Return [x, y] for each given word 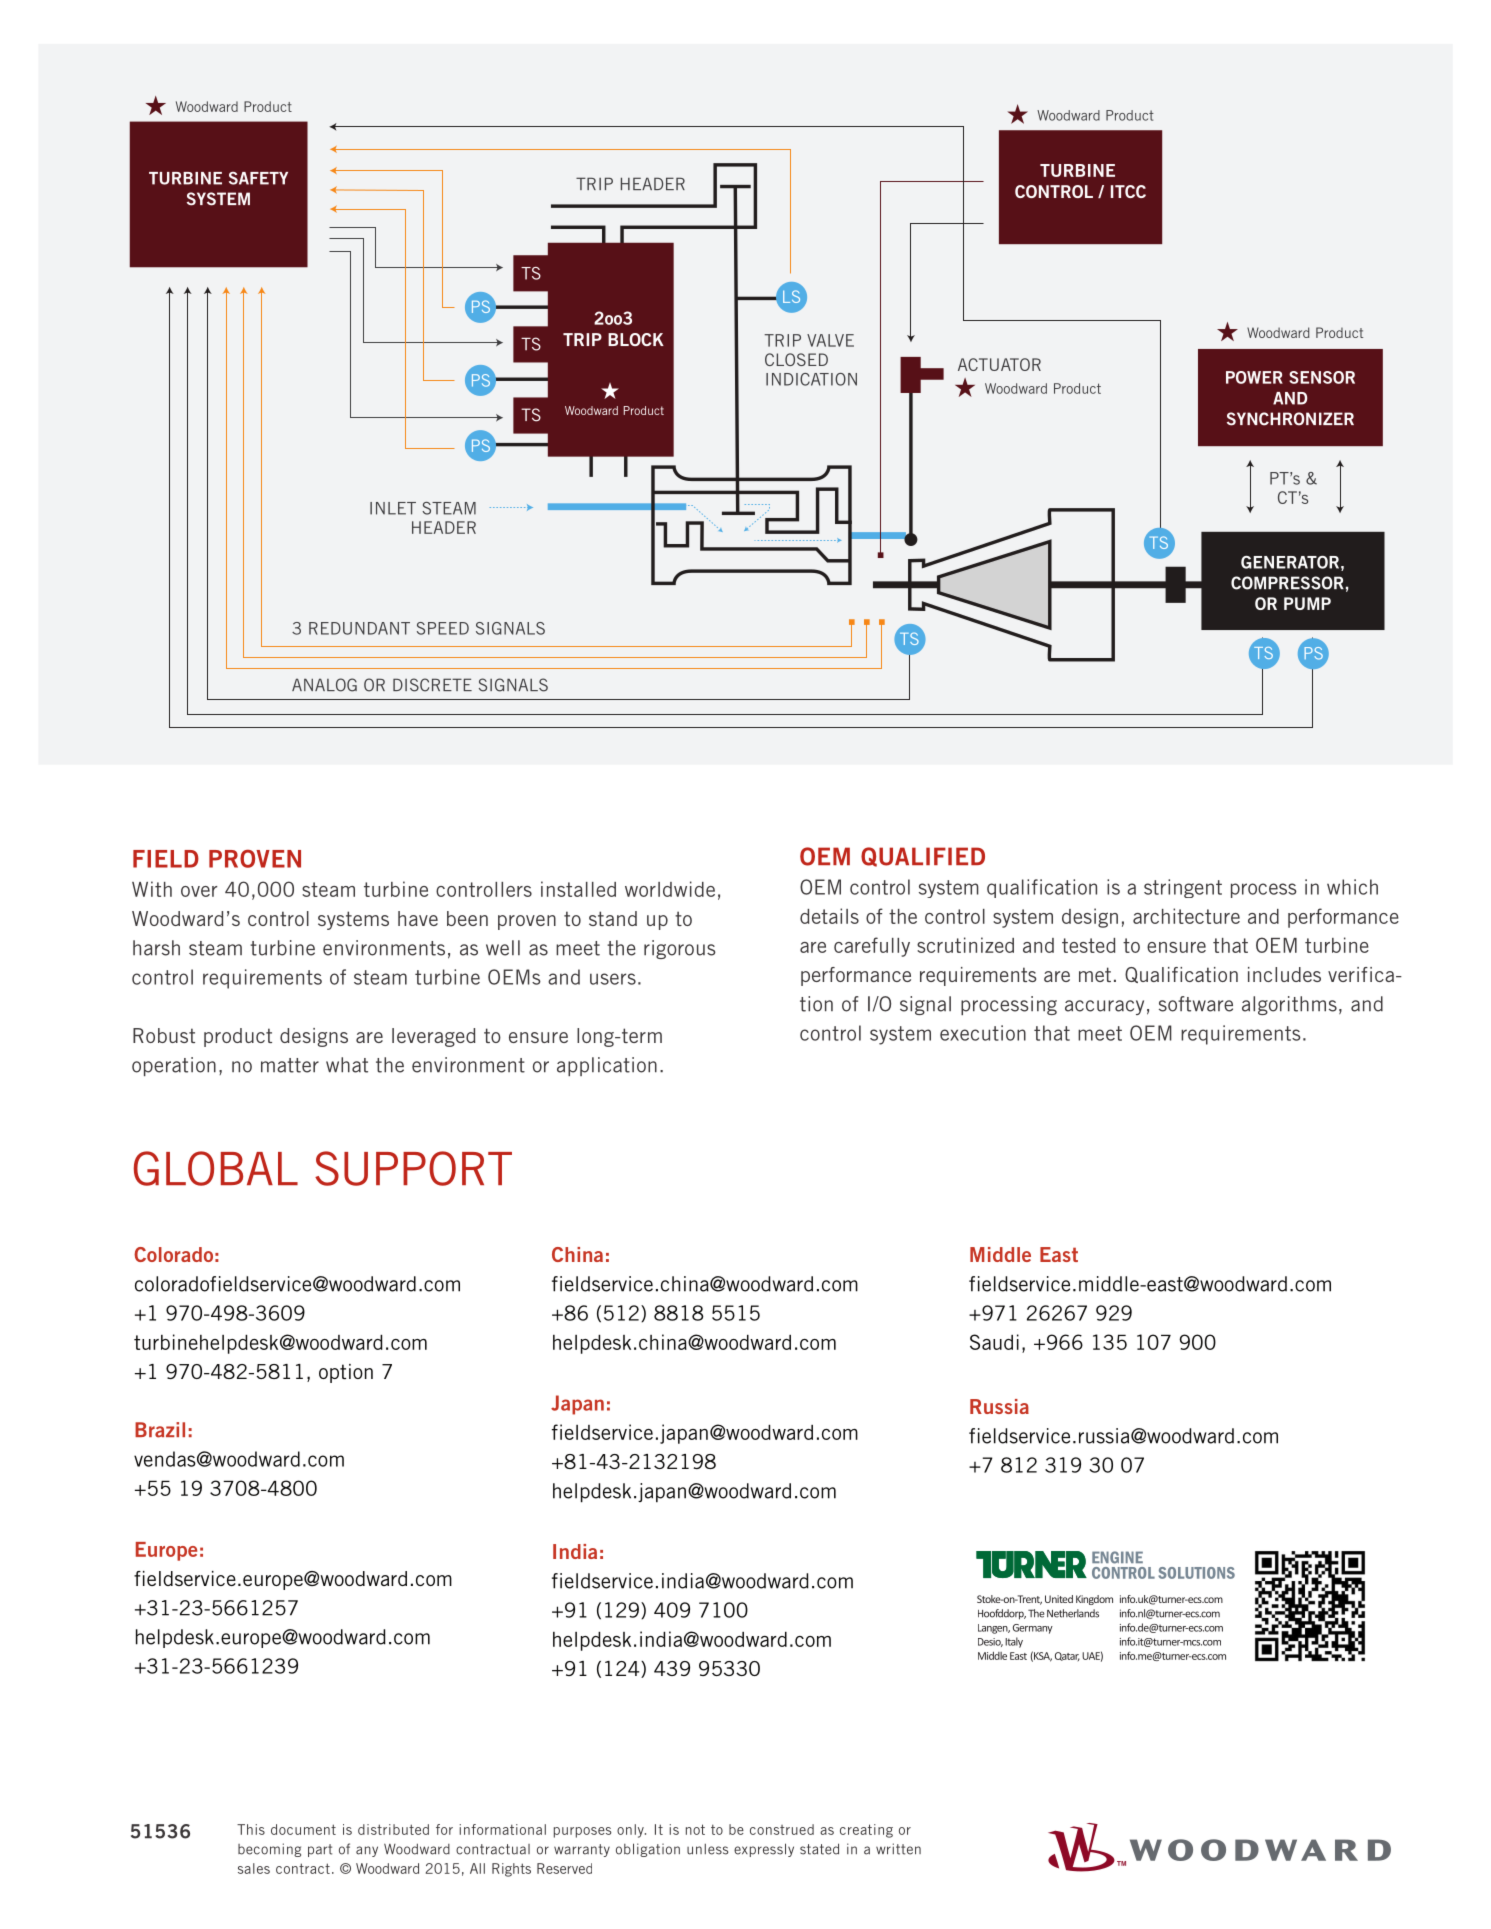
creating [866, 1831]
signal [925, 1005]
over [199, 891]
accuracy [1104, 1007]
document [303, 1829]
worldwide [670, 889]
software [1196, 1004]
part [320, 1850]
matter [290, 1065]
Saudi [994, 1342]
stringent [1183, 888]
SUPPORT [413, 1168]
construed [782, 1829]
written [898, 1849]
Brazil [160, 1430]
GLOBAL [216, 1168]
